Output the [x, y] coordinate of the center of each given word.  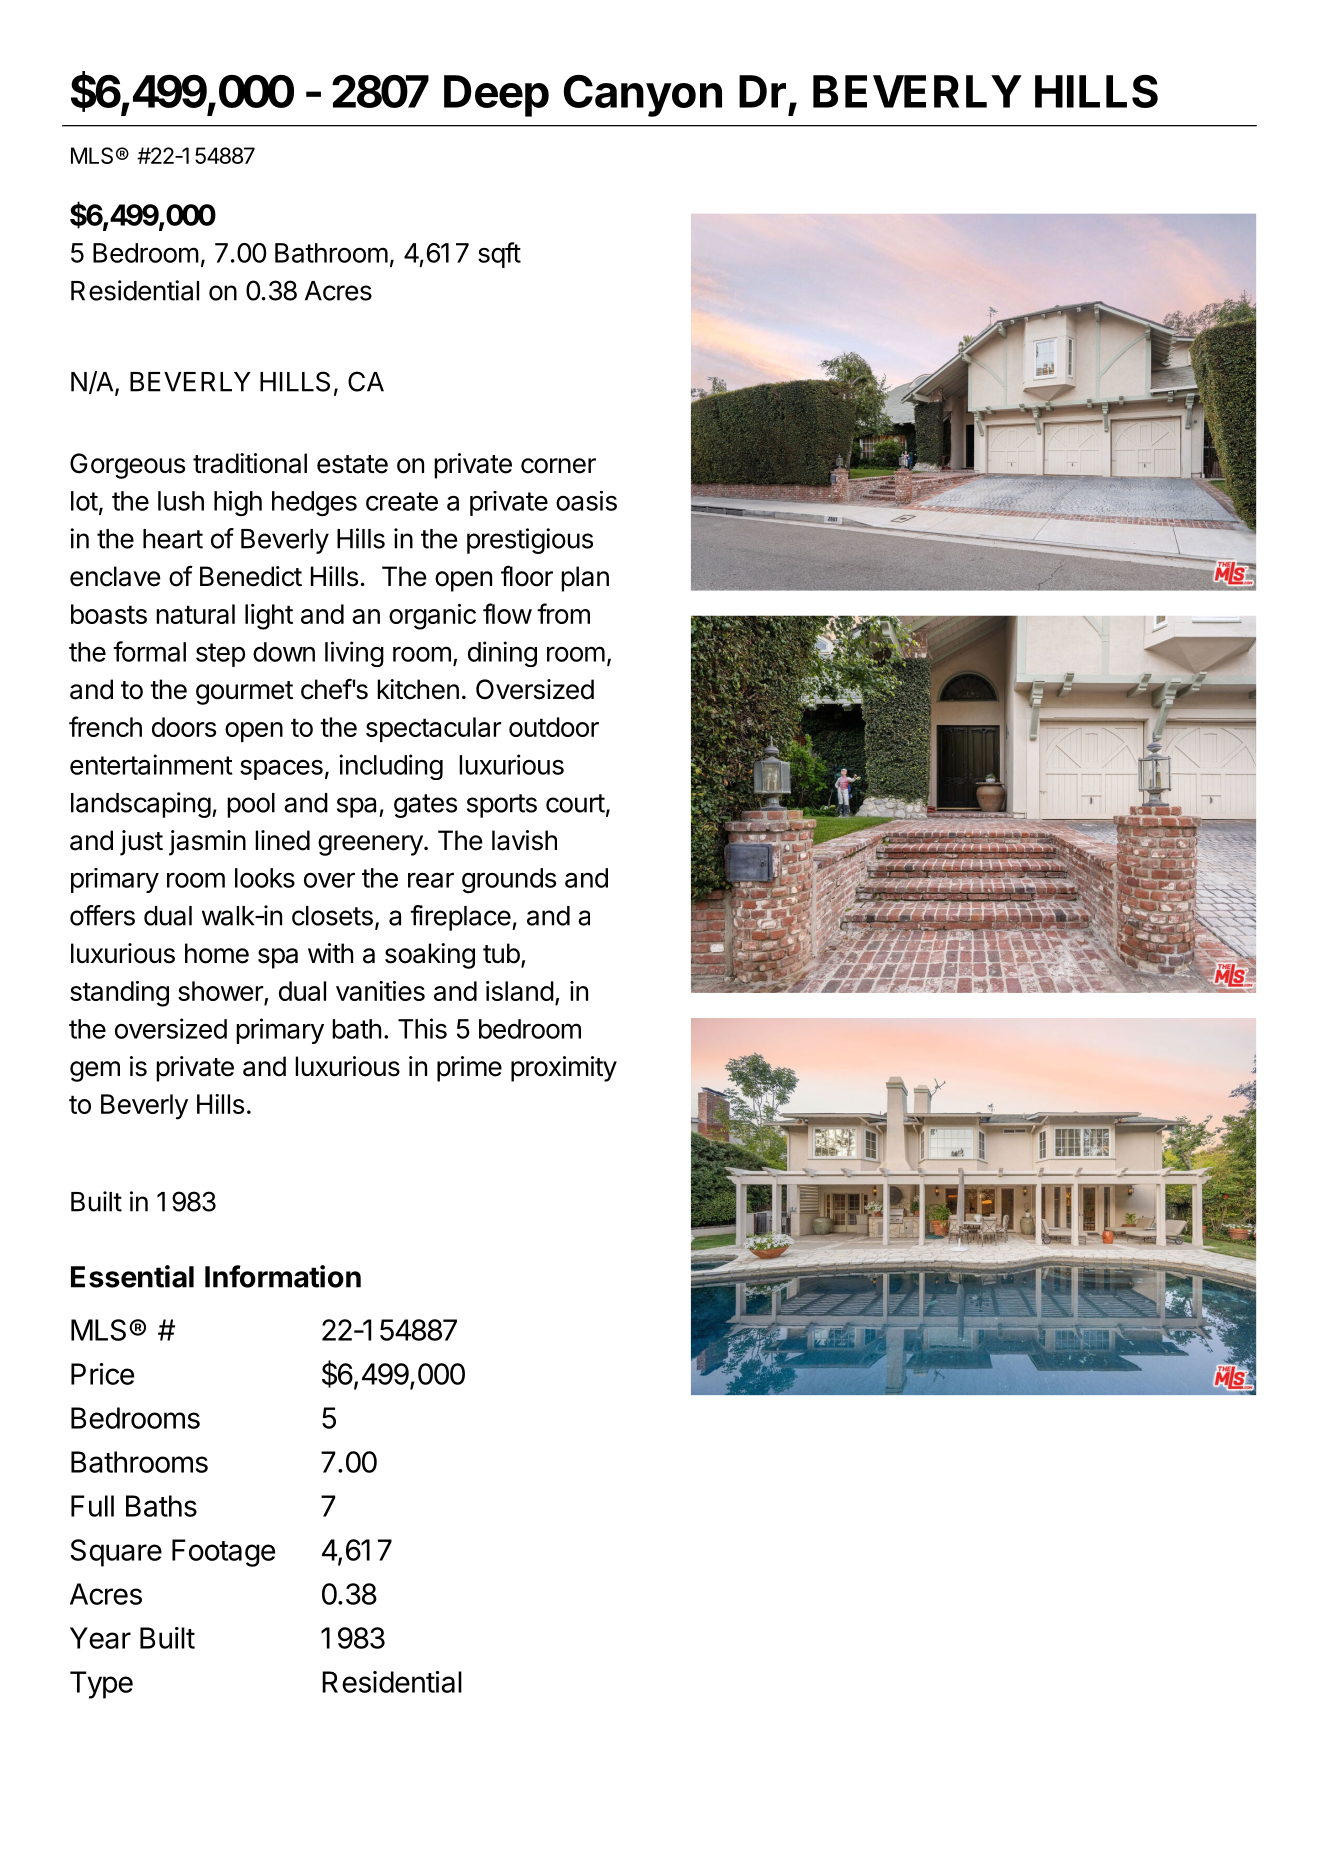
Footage [223, 1553]
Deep [496, 96]
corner [558, 466]
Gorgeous [127, 466]
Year [100, 1638]
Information [283, 1276]
